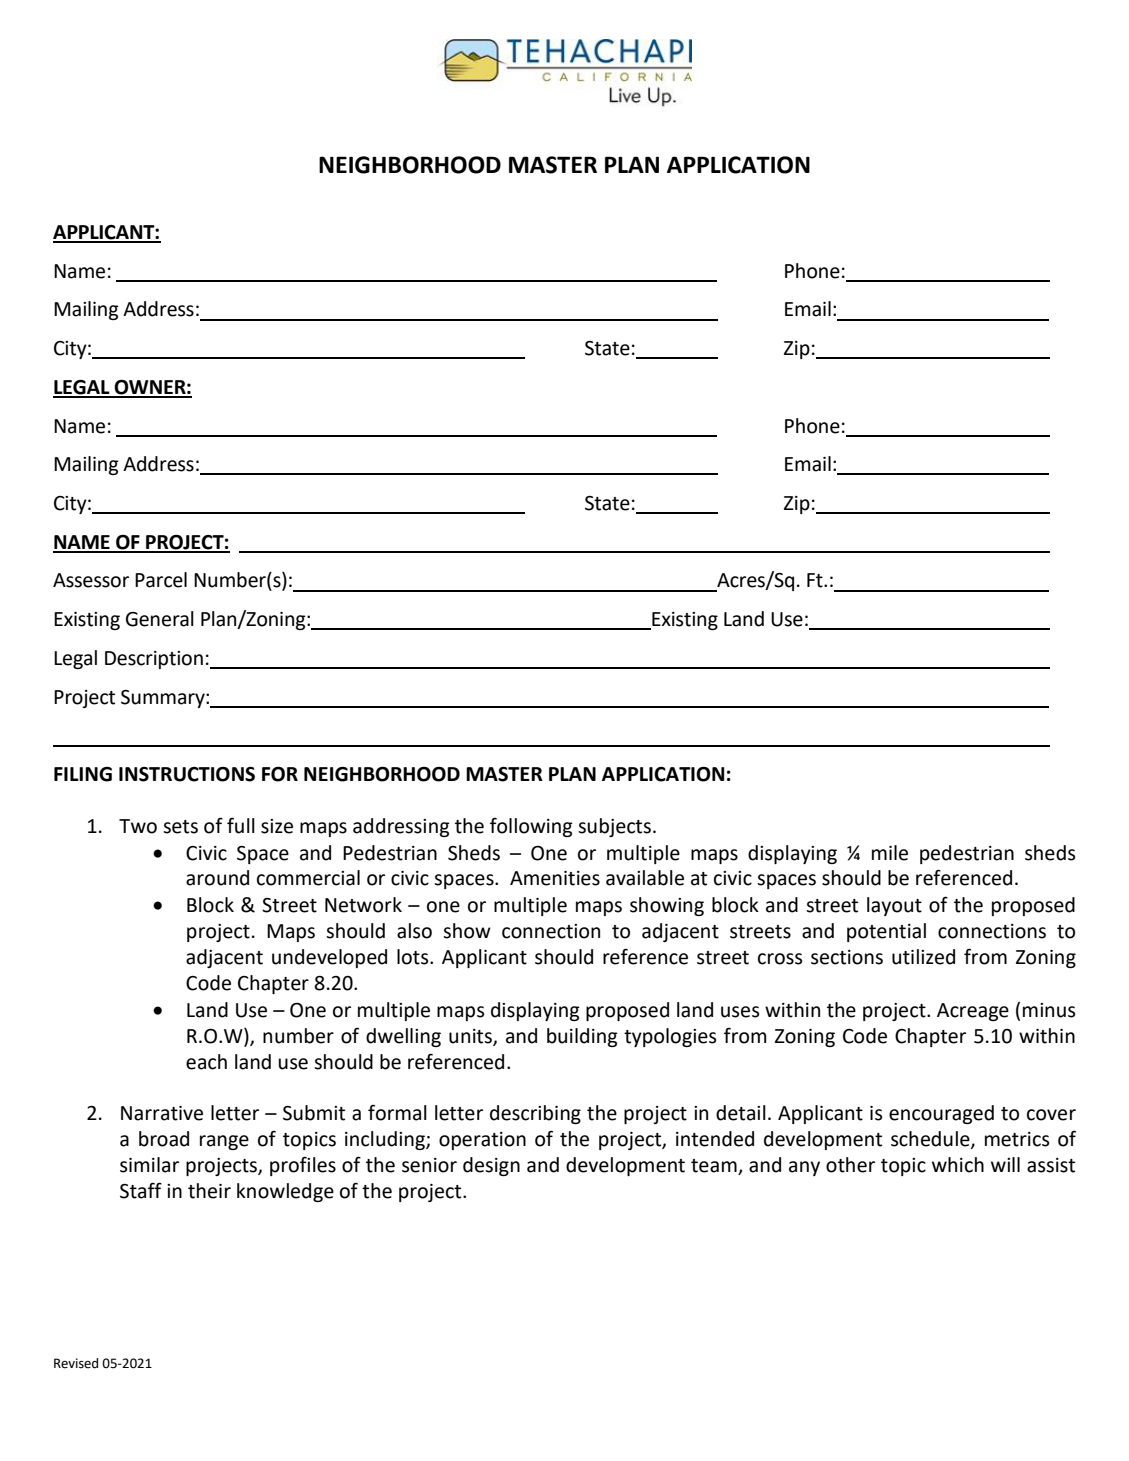 This document has width=1129, height=1461. I want to click on Parcel, so click(161, 580).
